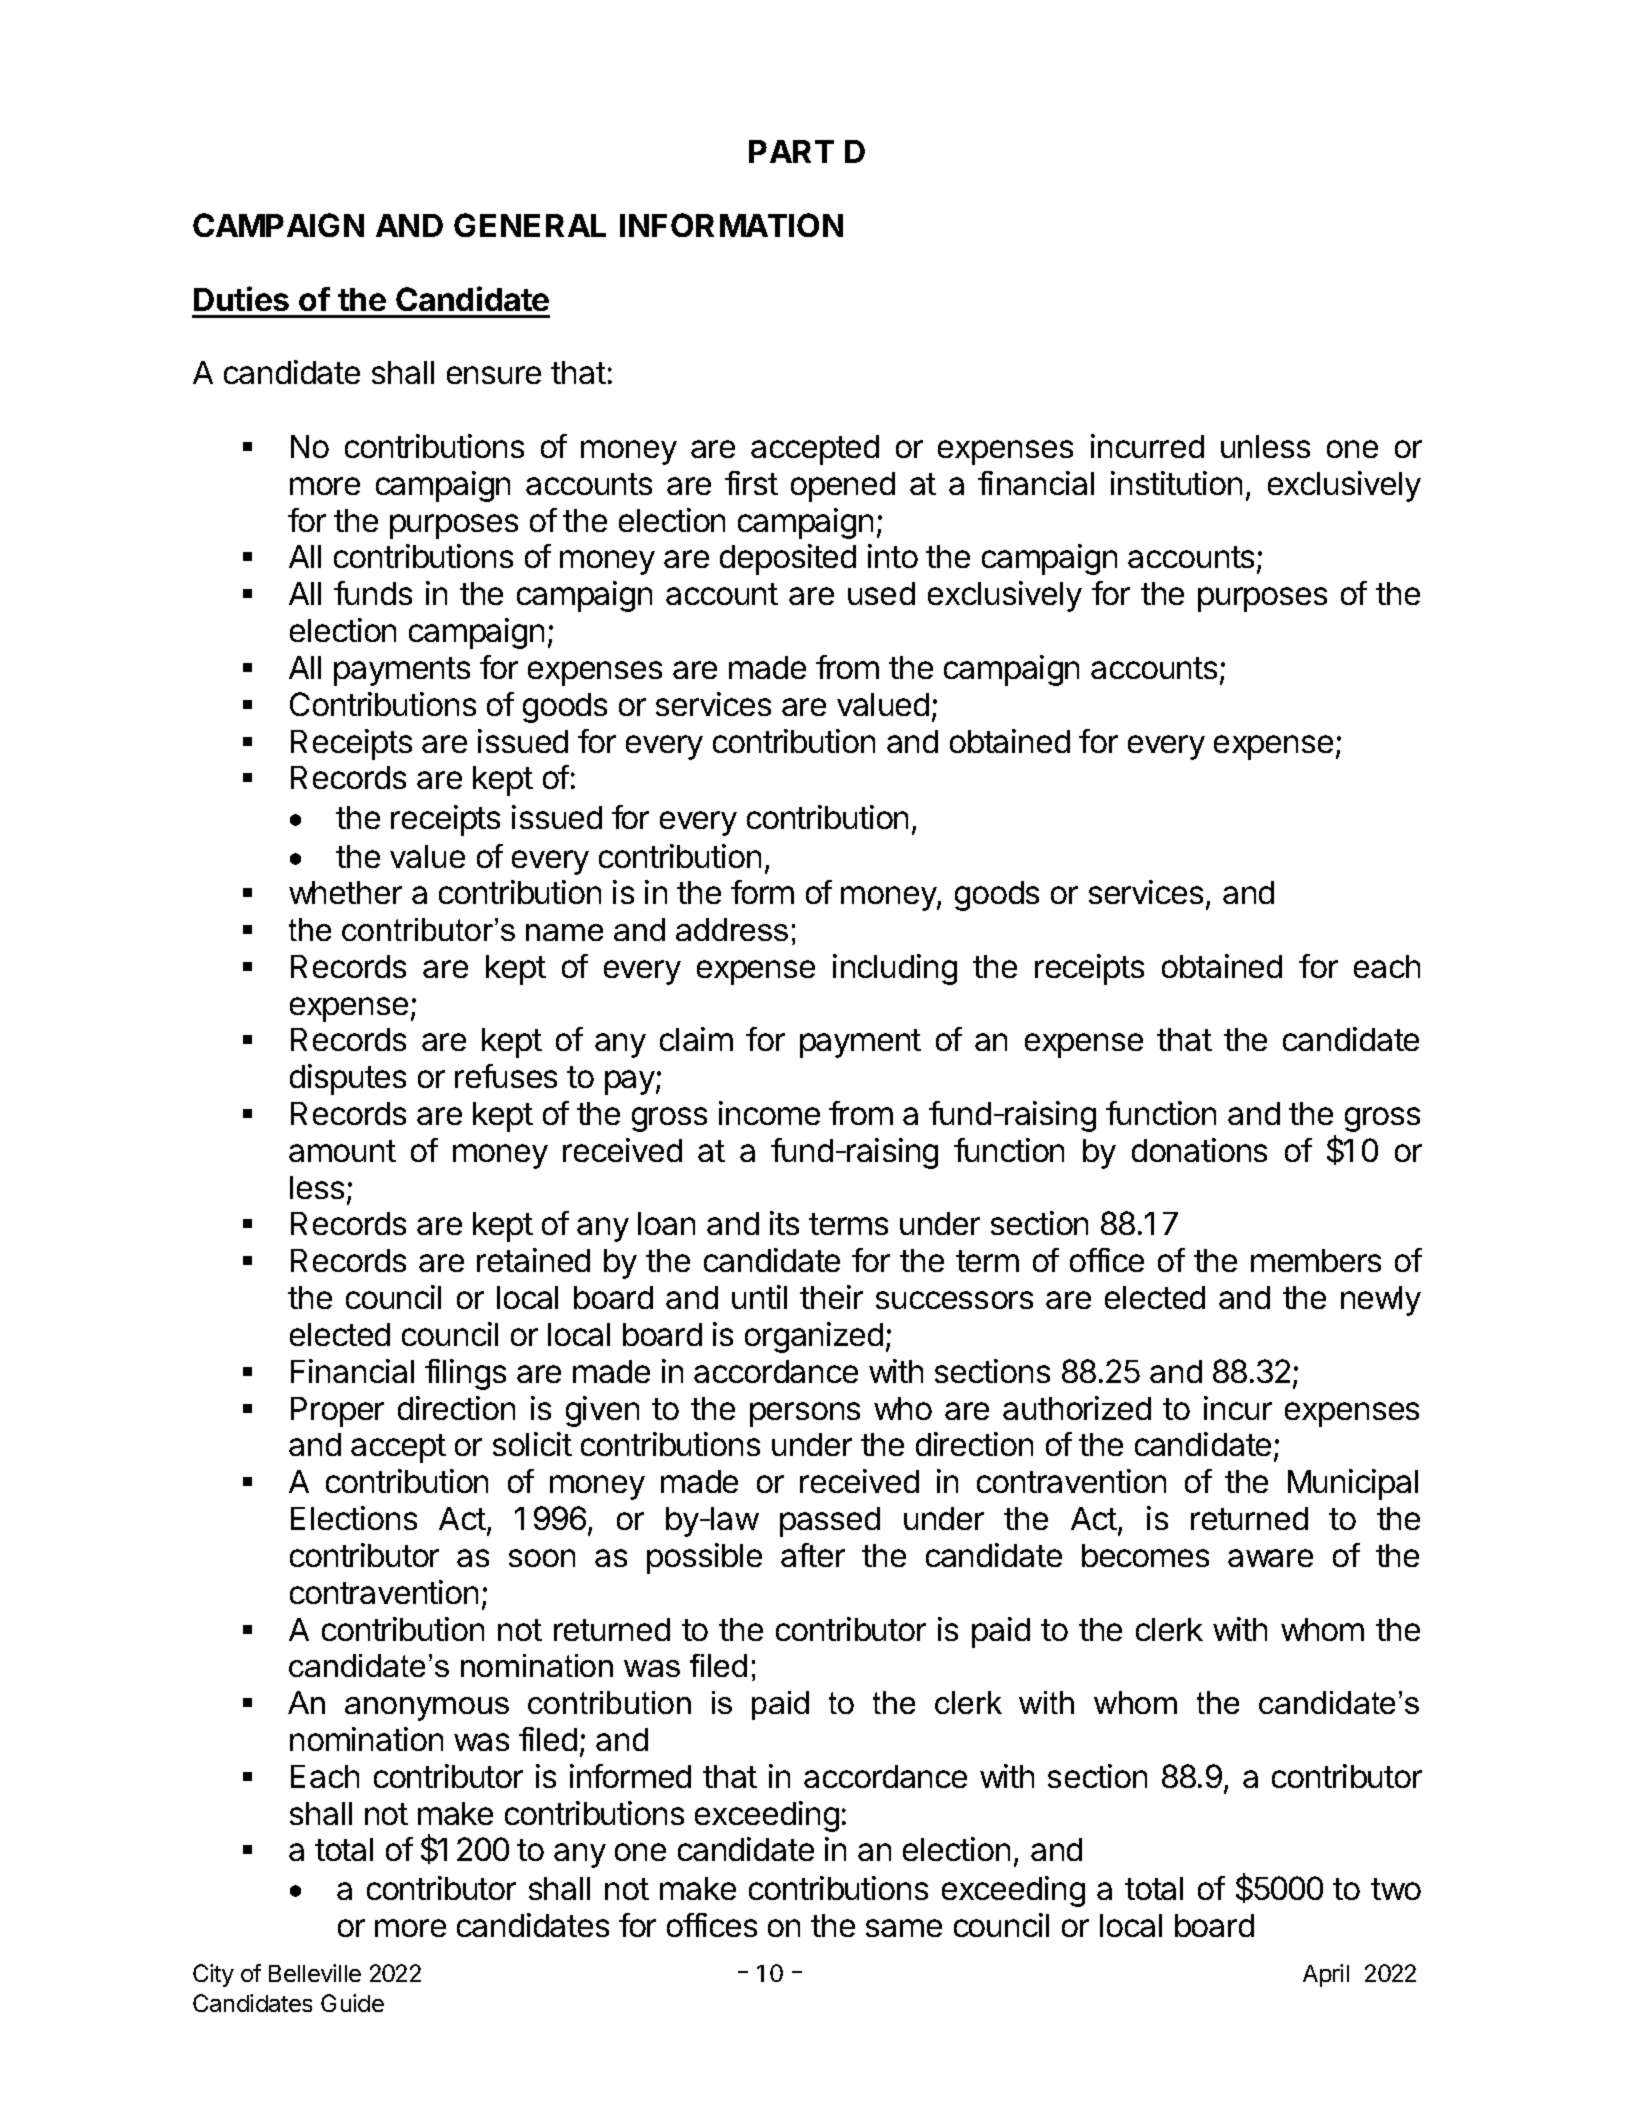 Image resolution: width=1633 pixels, height=2113 pixels. Describe the element at coordinates (1176, 483) in the screenshot. I see `institution` at that location.
